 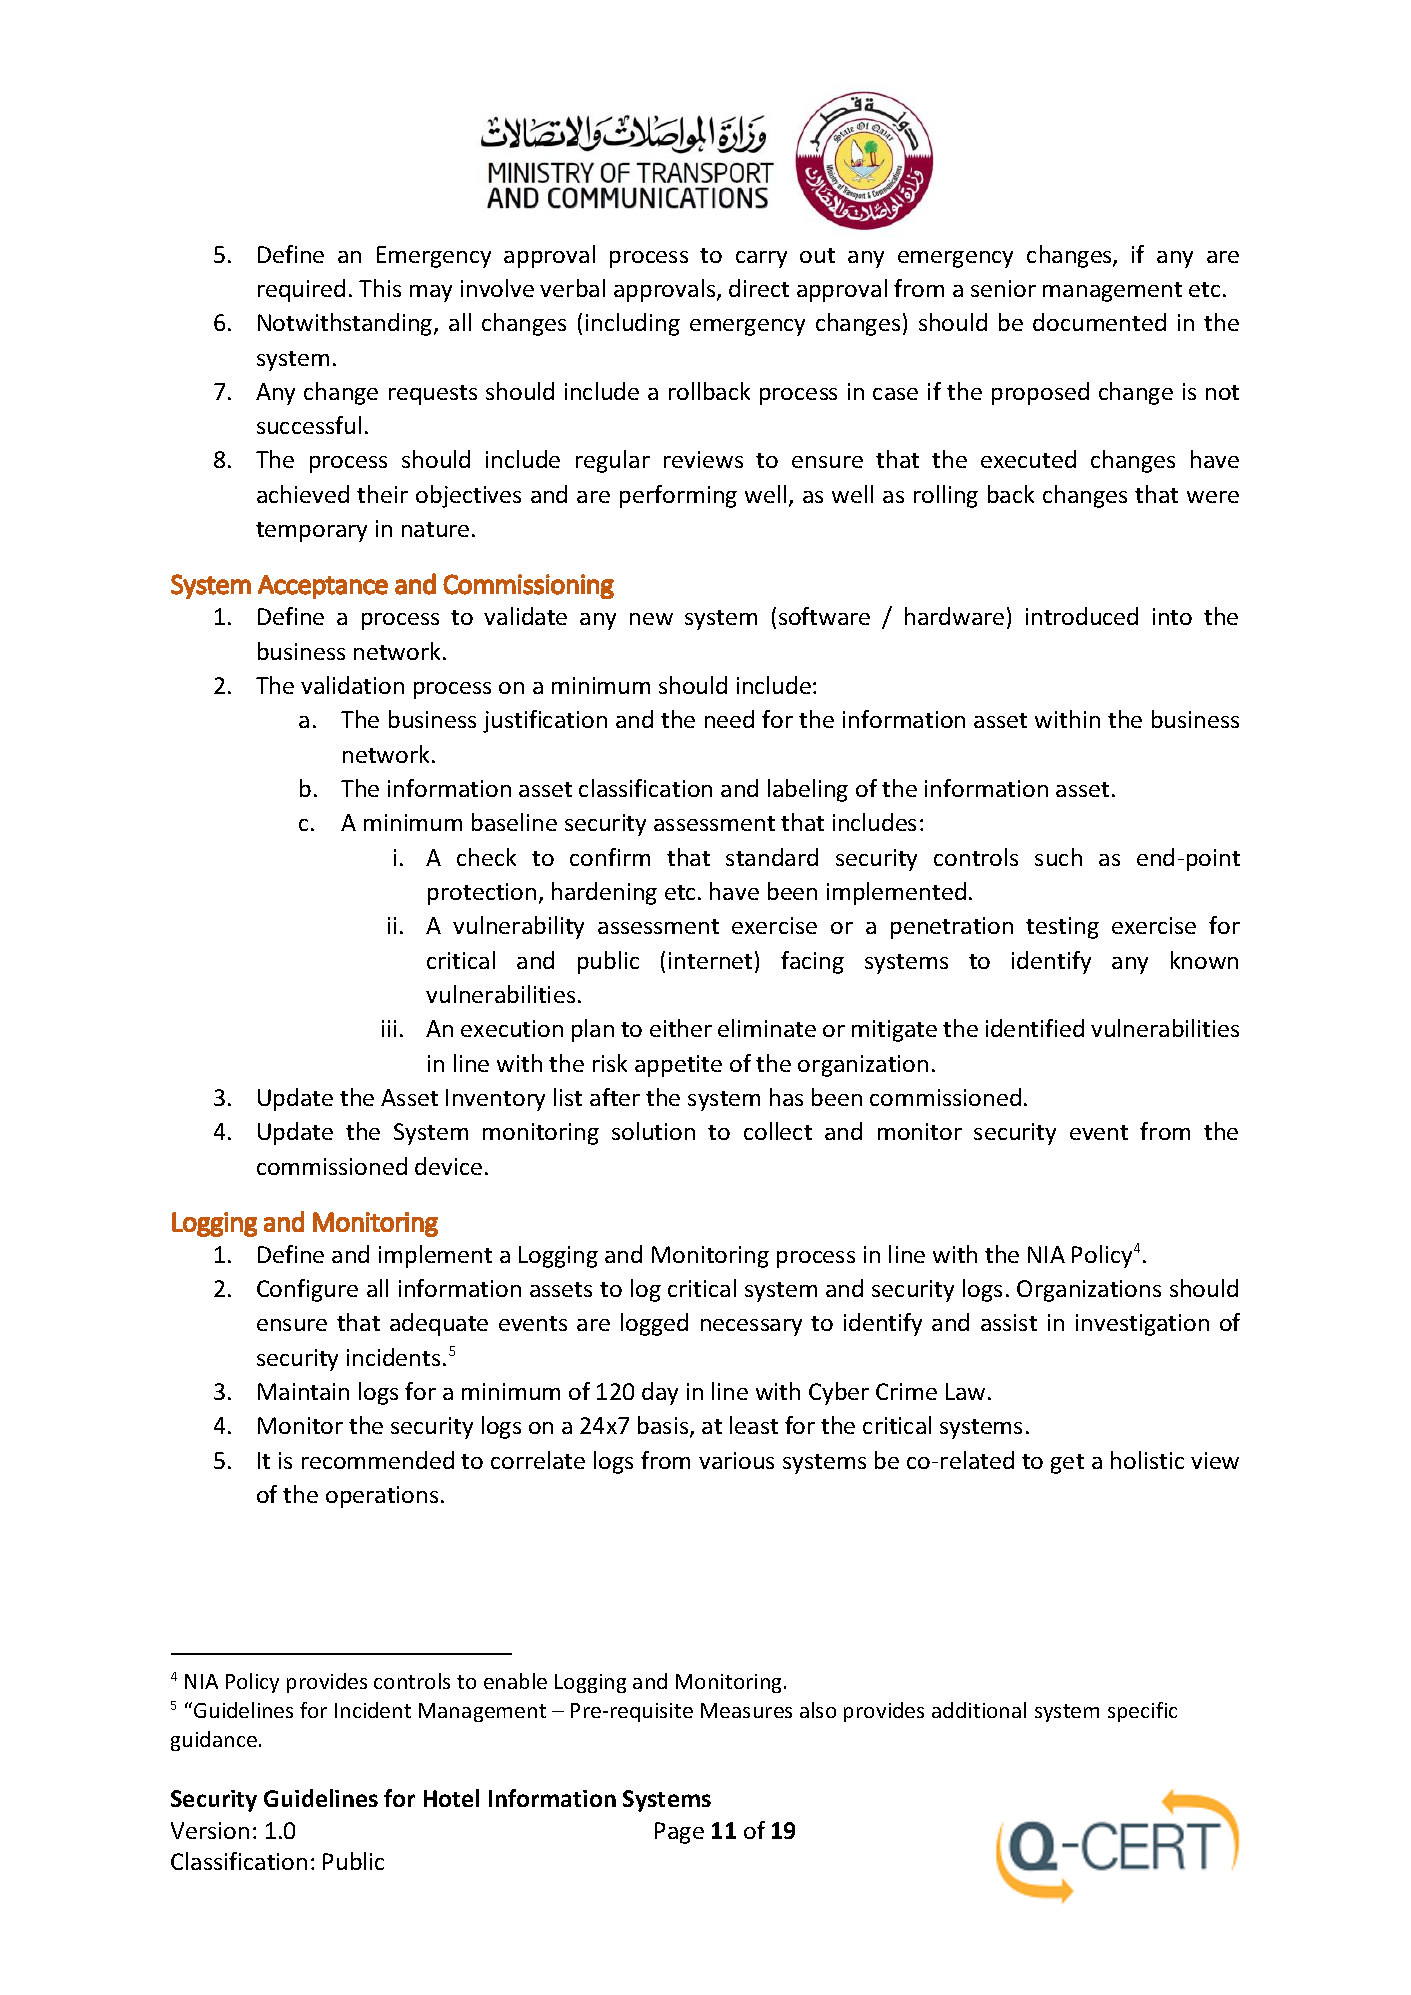 What do you see at coordinates (1142, 1712) in the image?
I see `specific` at bounding box center [1142, 1712].
